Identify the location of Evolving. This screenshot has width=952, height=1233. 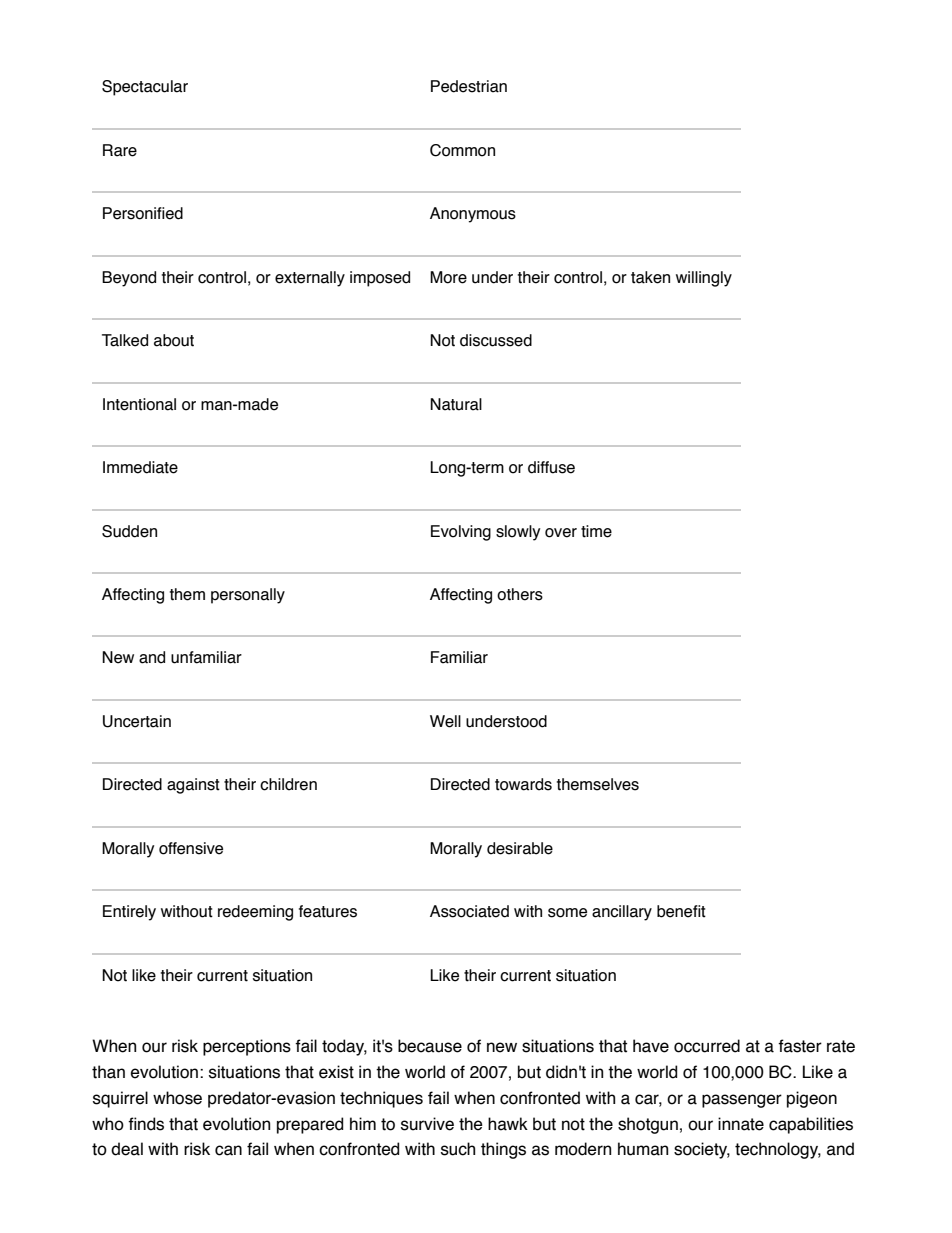
(461, 533).
